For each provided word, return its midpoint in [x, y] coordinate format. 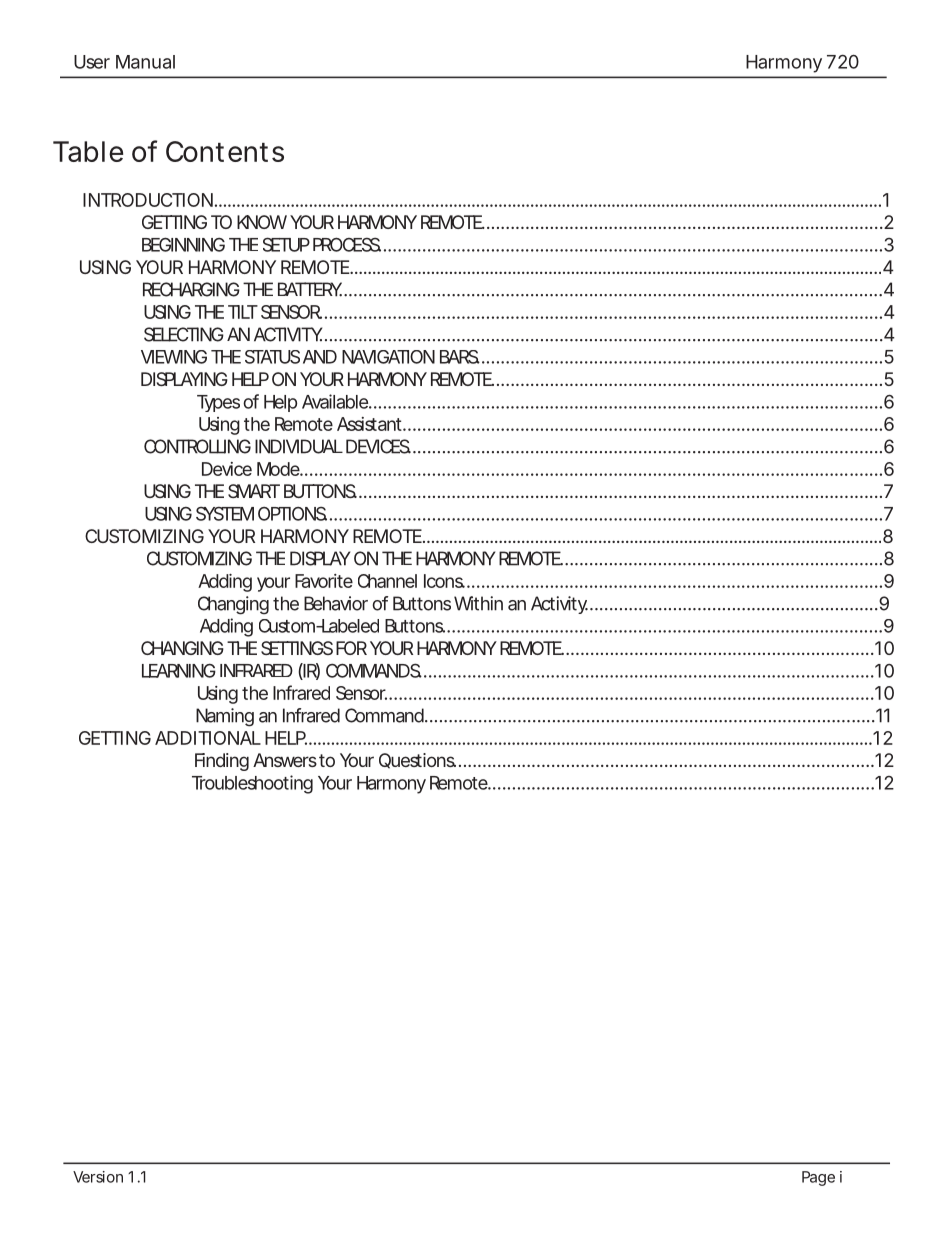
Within [478, 603]
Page [818, 1178]
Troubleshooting [252, 784]
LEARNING [179, 670]
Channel [387, 581]
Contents [225, 151]
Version [98, 1177]
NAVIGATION [388, 357]
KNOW [262, 222]
